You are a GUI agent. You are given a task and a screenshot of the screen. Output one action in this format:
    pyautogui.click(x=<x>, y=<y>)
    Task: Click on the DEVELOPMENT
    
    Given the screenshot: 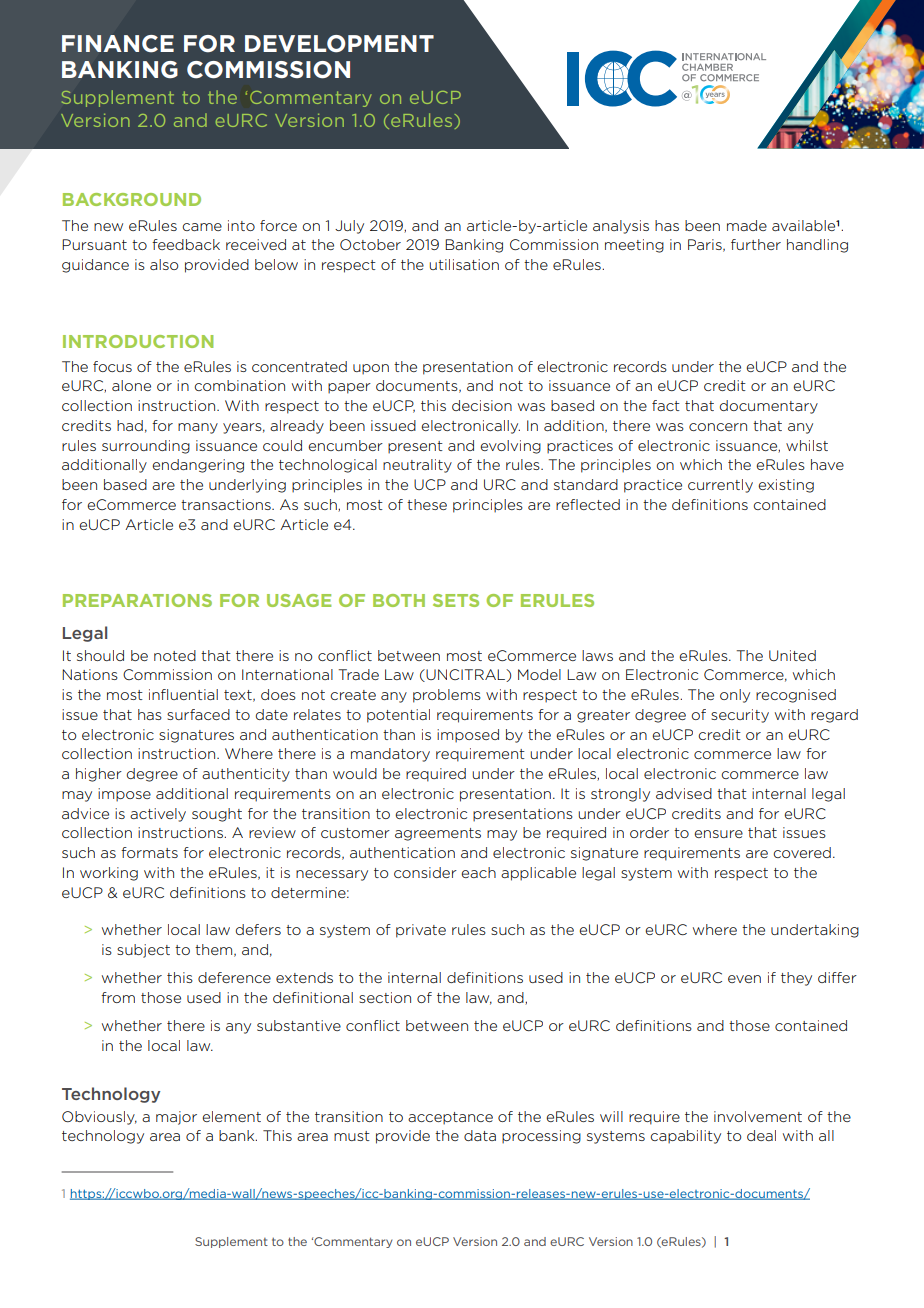 What is the action you would take?
    pyautogui.click(x=339, y=44)
